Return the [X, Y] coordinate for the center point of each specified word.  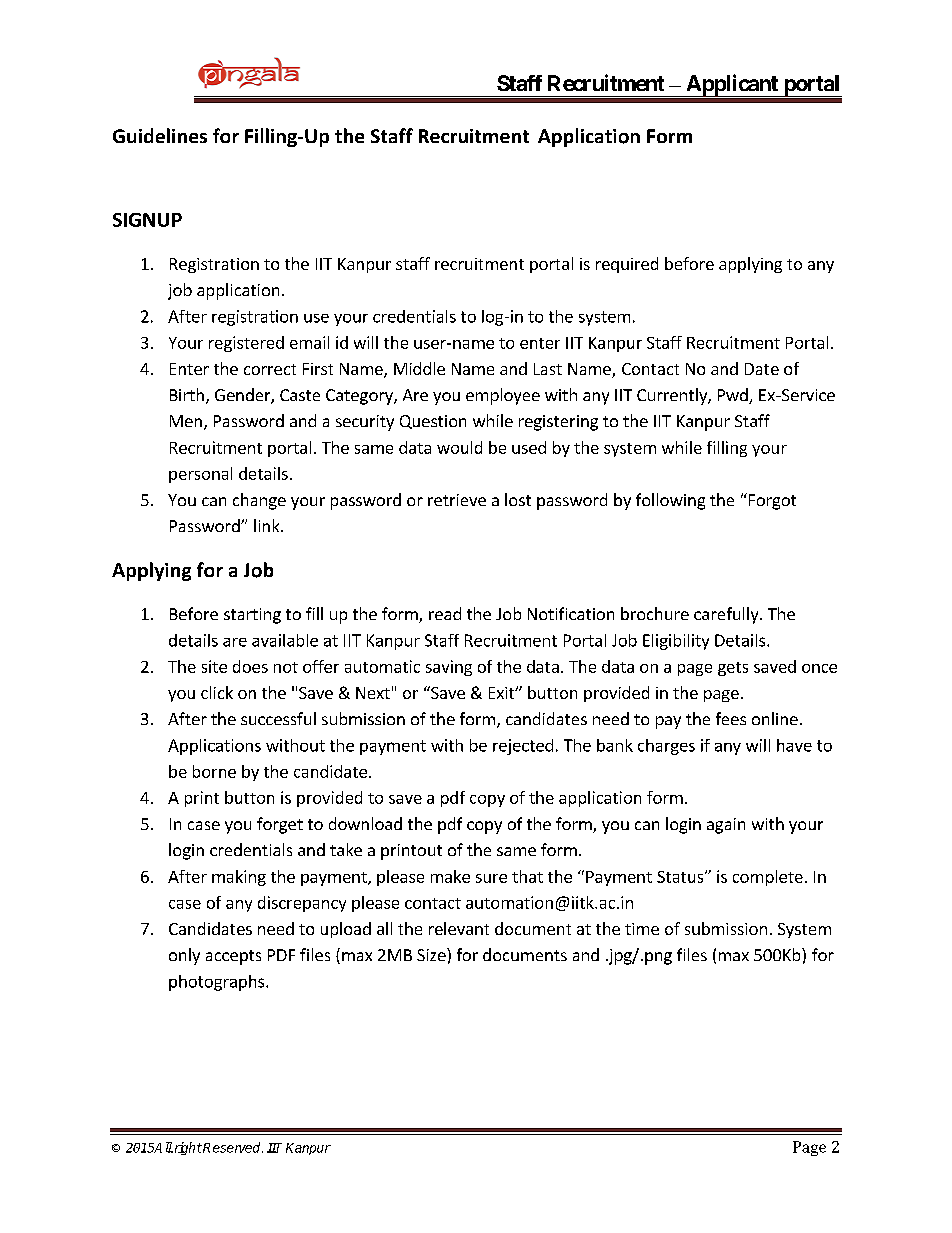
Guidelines [160, 135]
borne [214, 771]
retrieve [457, 500]
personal [200, 475]
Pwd [734, 396]
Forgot [771, 501]
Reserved [232, 1147]
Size [432, 954]
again [726, 826]
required [627, 265]
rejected [523, 747]
